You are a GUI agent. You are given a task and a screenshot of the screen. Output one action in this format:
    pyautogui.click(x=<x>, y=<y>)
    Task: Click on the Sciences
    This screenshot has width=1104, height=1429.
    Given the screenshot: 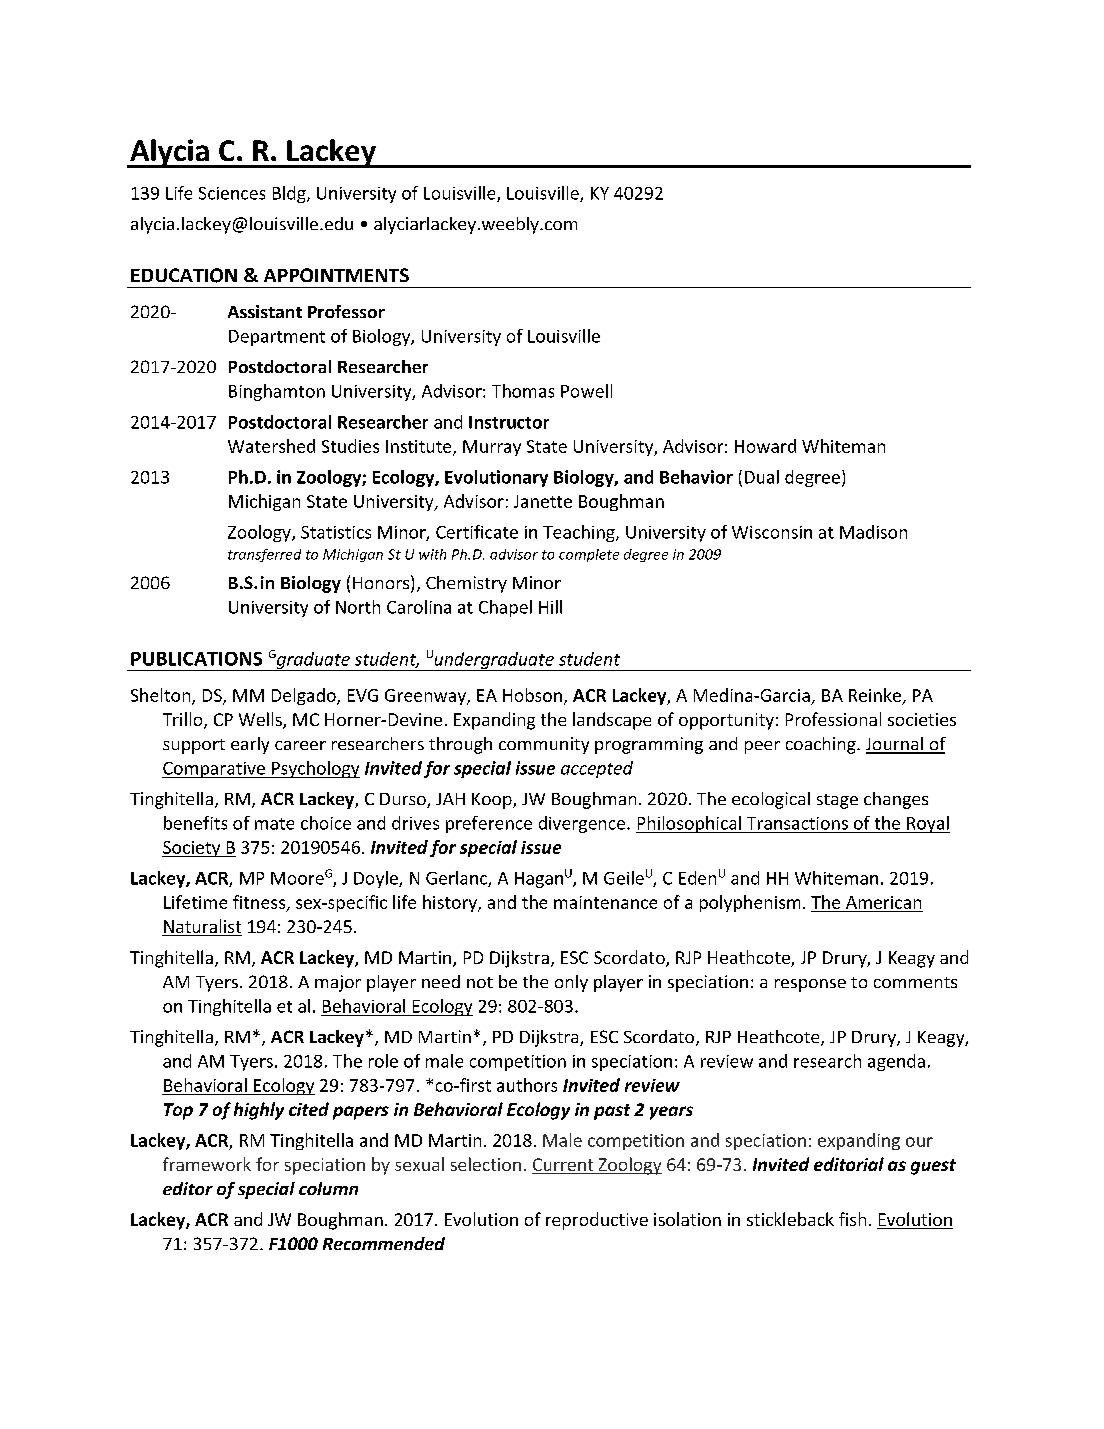 What is the action you would take?
    pyautogui.click(x=232, y=193)
